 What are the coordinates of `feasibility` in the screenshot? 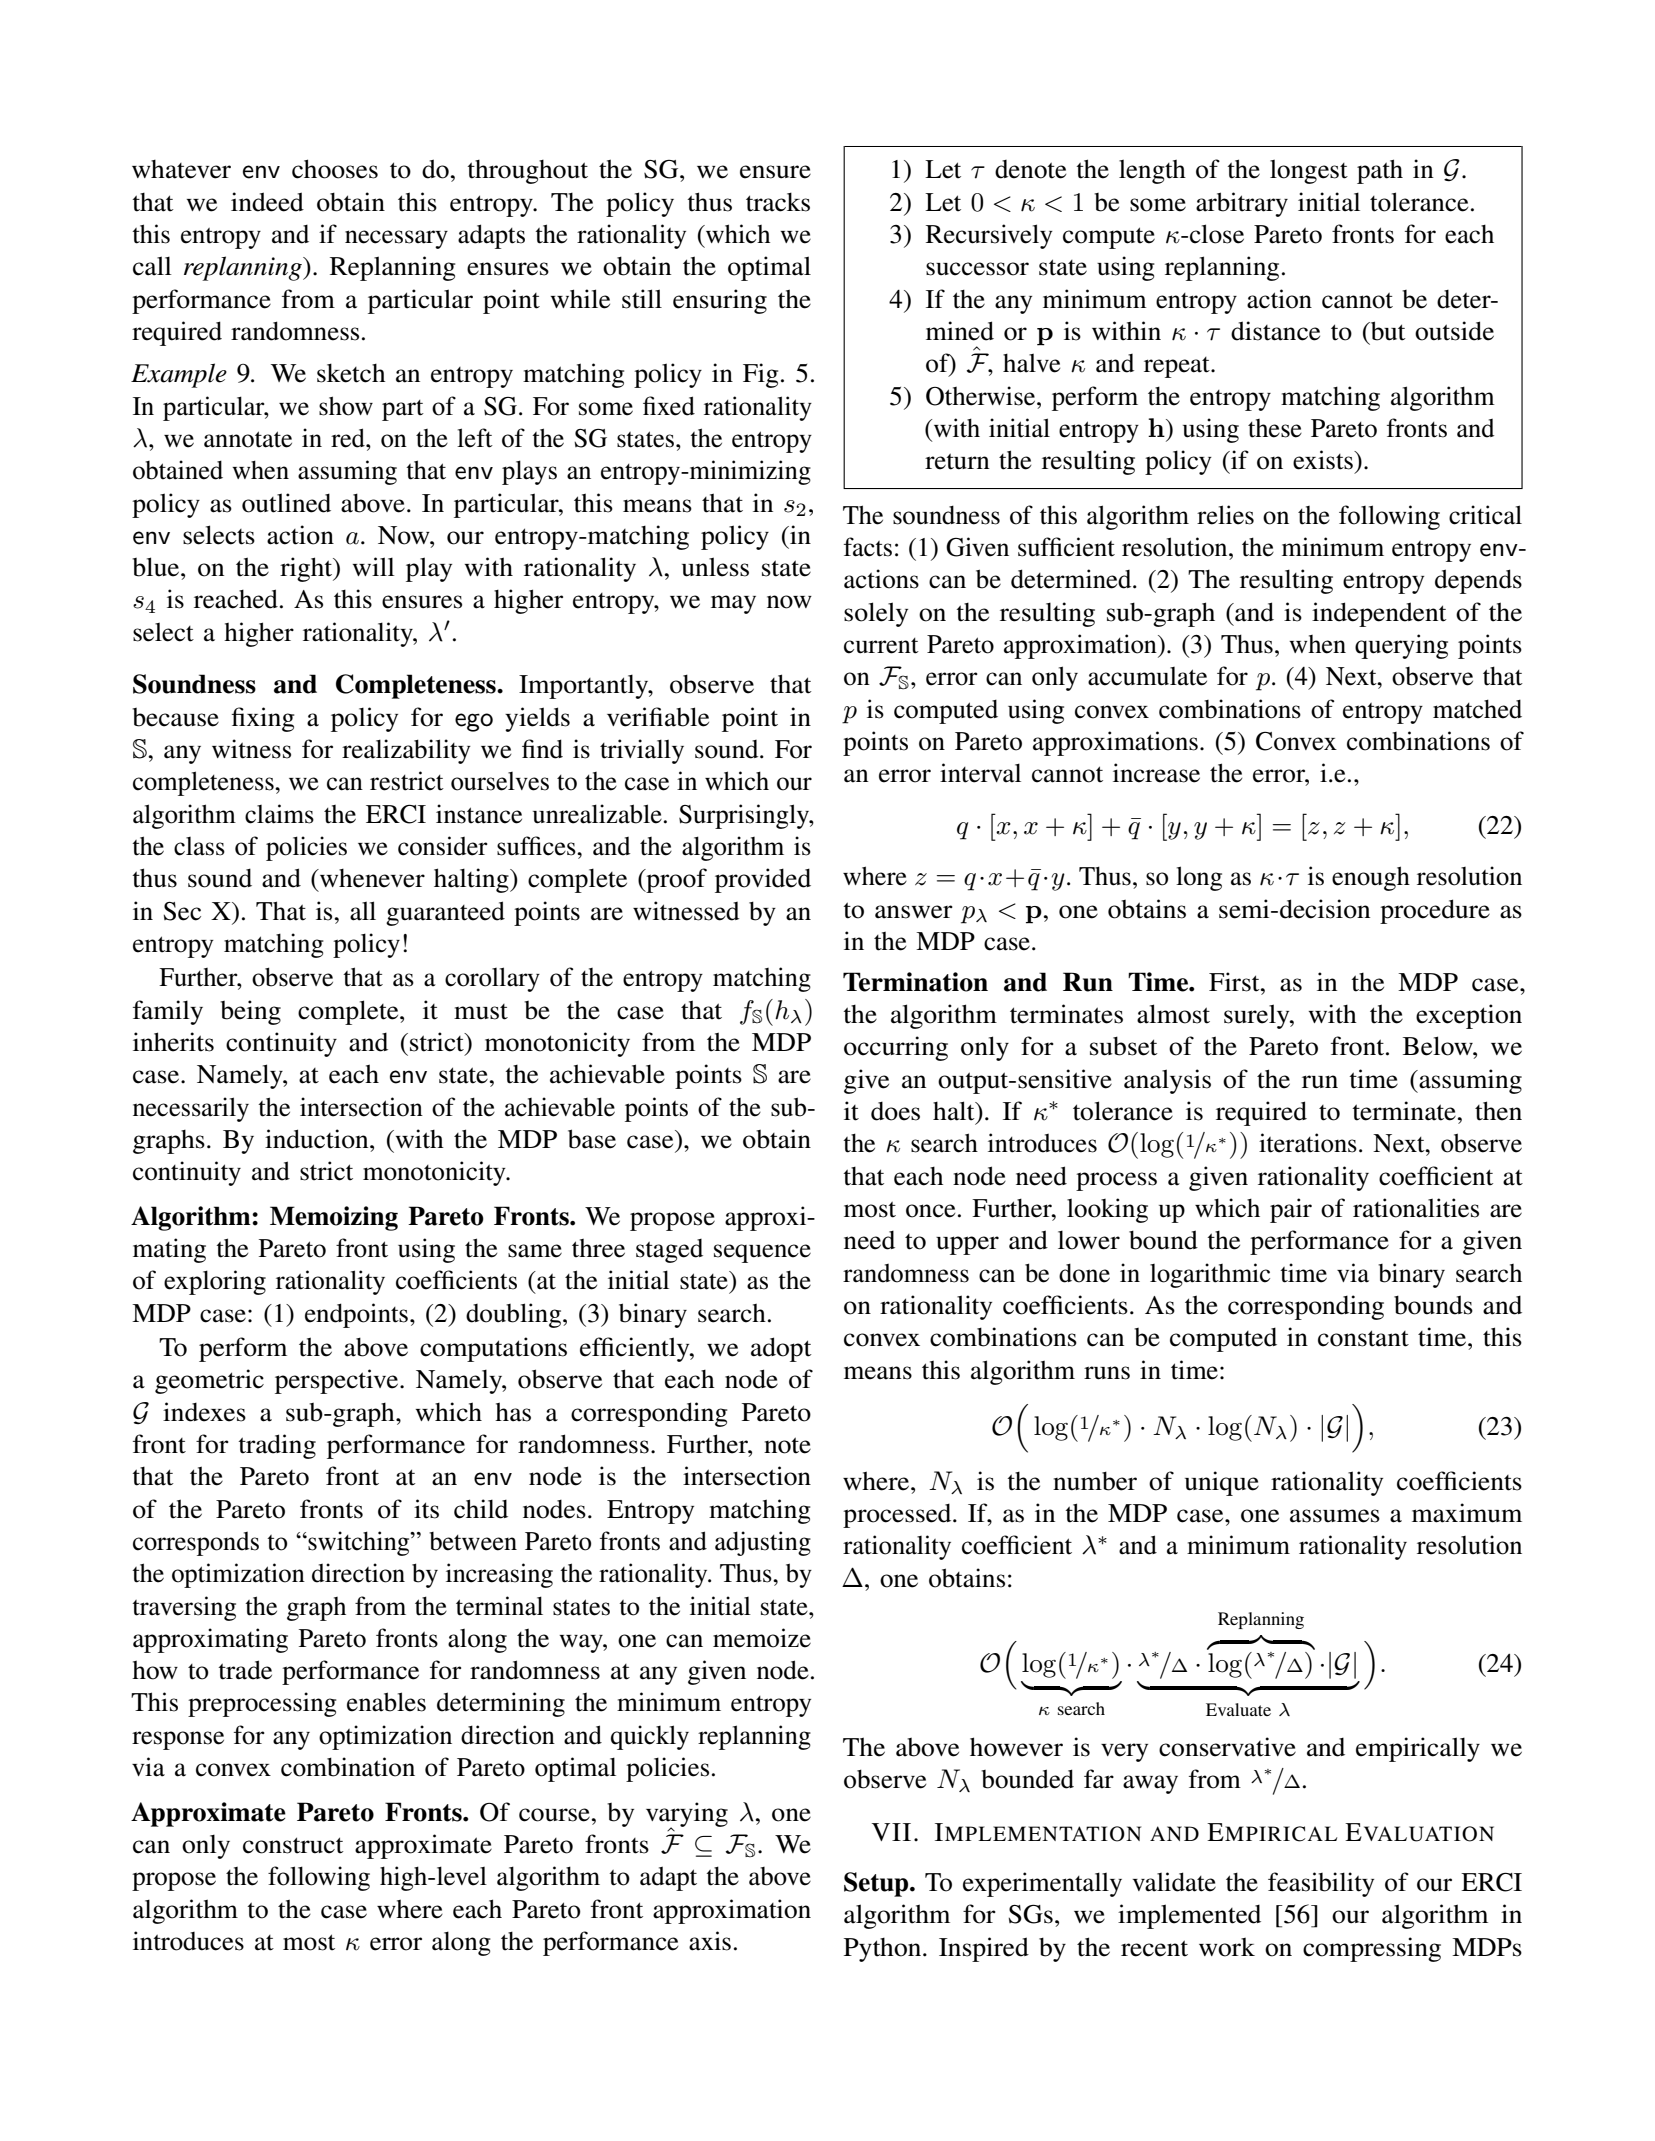 It's located at (1321, 1884).
